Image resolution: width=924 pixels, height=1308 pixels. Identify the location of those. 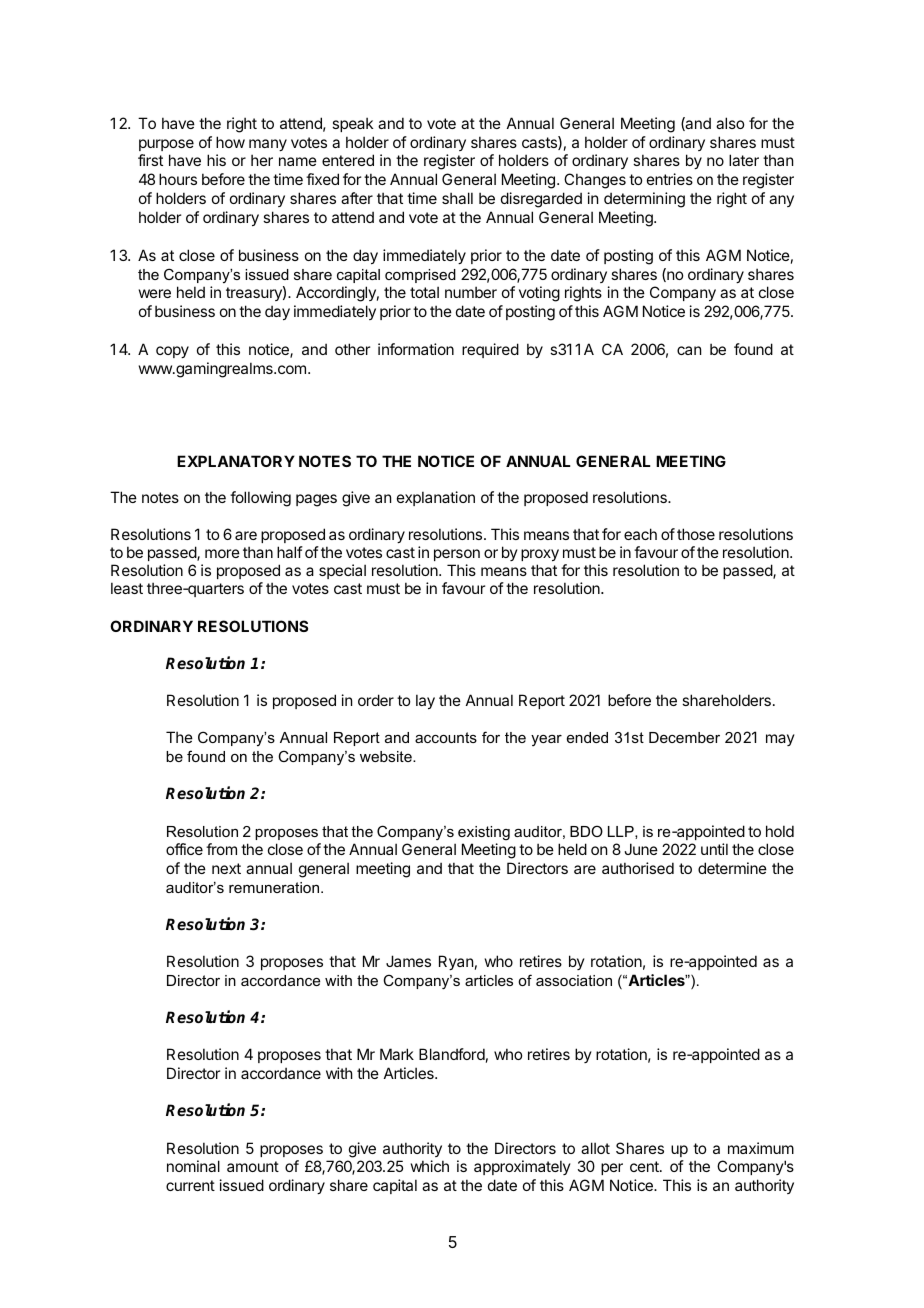
(696, 534).
